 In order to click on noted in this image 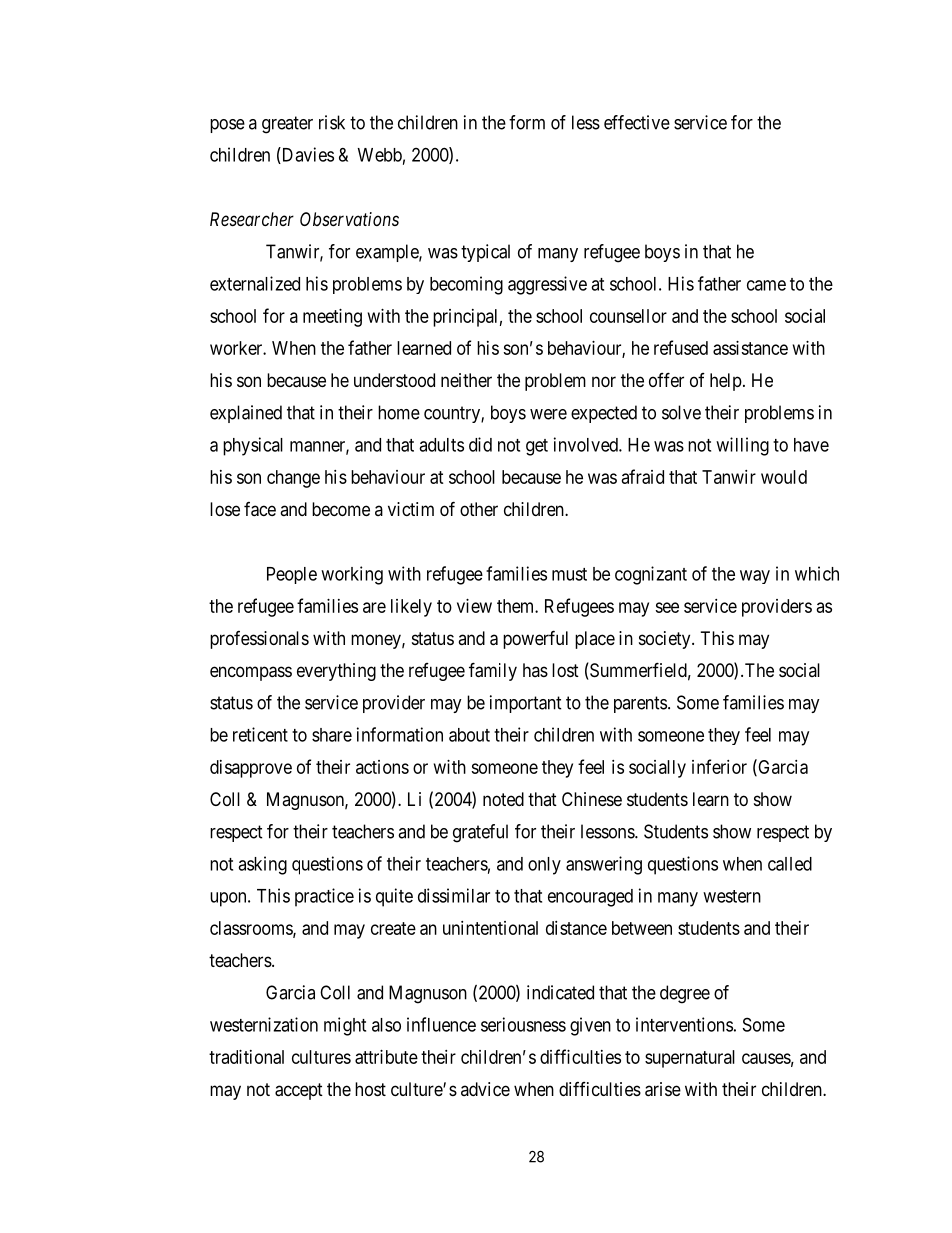, I will do `click(503, 799)`.
